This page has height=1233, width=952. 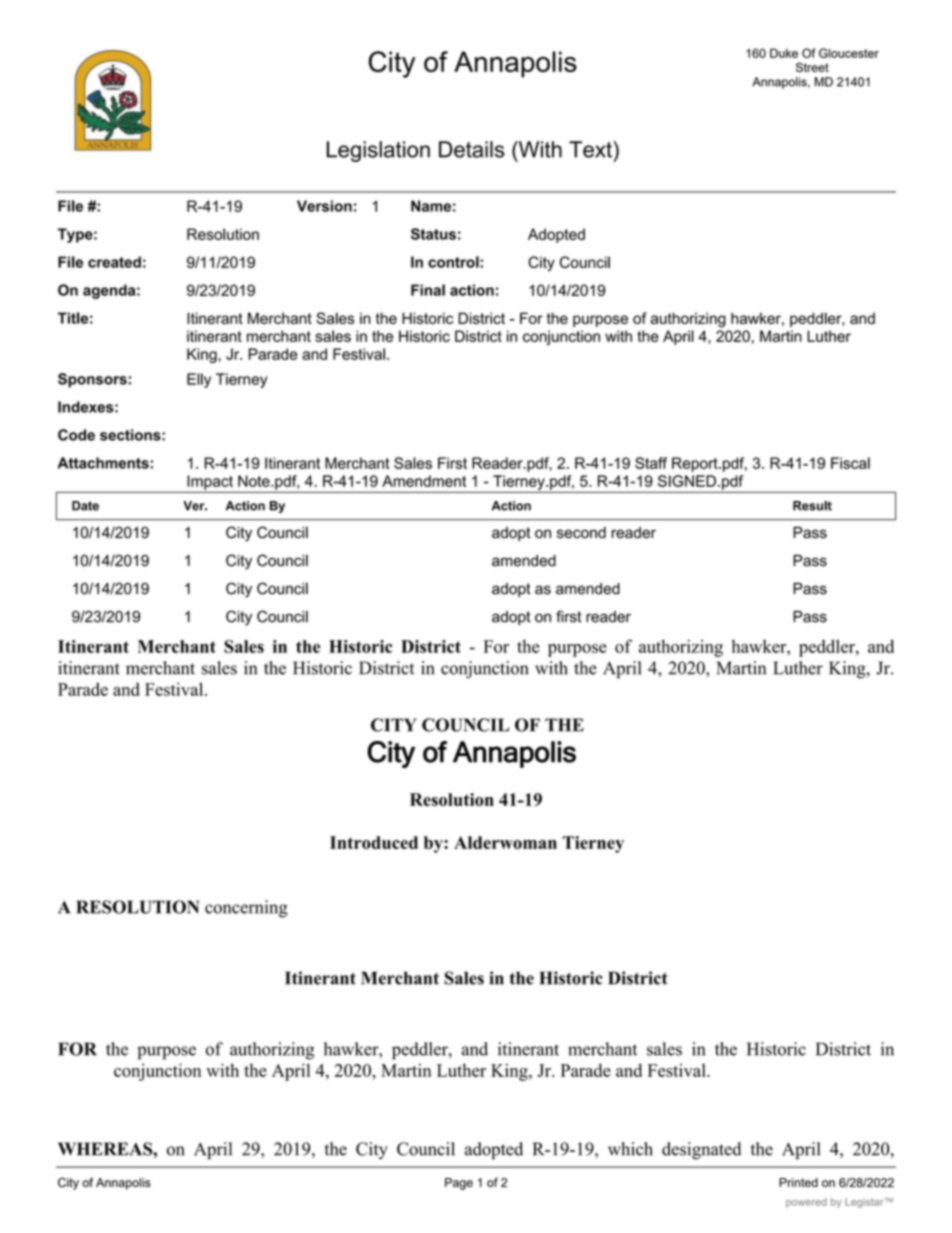 What do you see at coordinates (472, 149) in the page?
I see `Details` at bounding box center [472, 149].
